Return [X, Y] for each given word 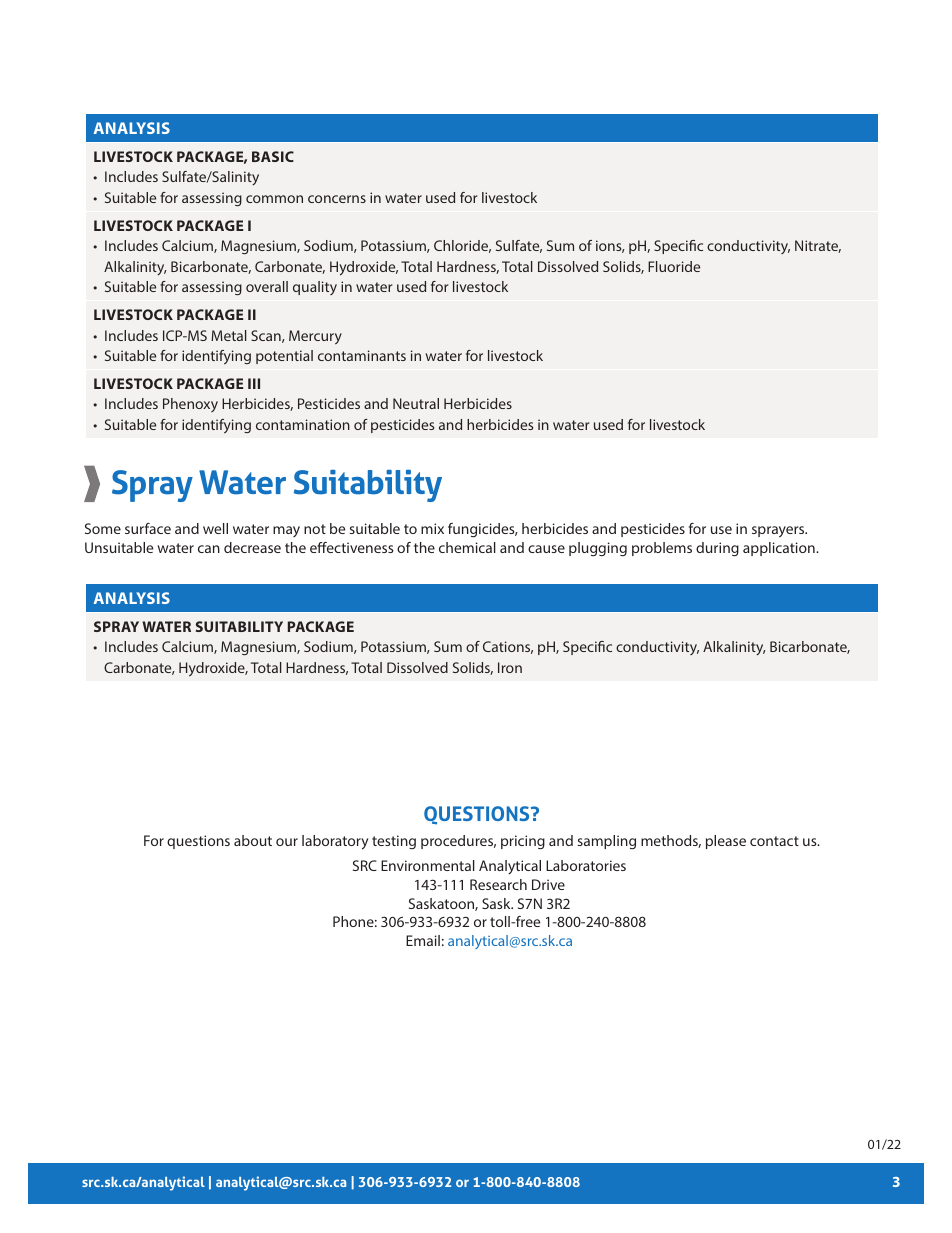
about [253, 840]
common [274, 199]
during [717, 549]
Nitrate [818, 246]
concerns [337, 199]
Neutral [416, 403]
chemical [467, 547]
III [254, 383]
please [726, 842]
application [780, 549]
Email [423, 940]
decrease [252, 547]
